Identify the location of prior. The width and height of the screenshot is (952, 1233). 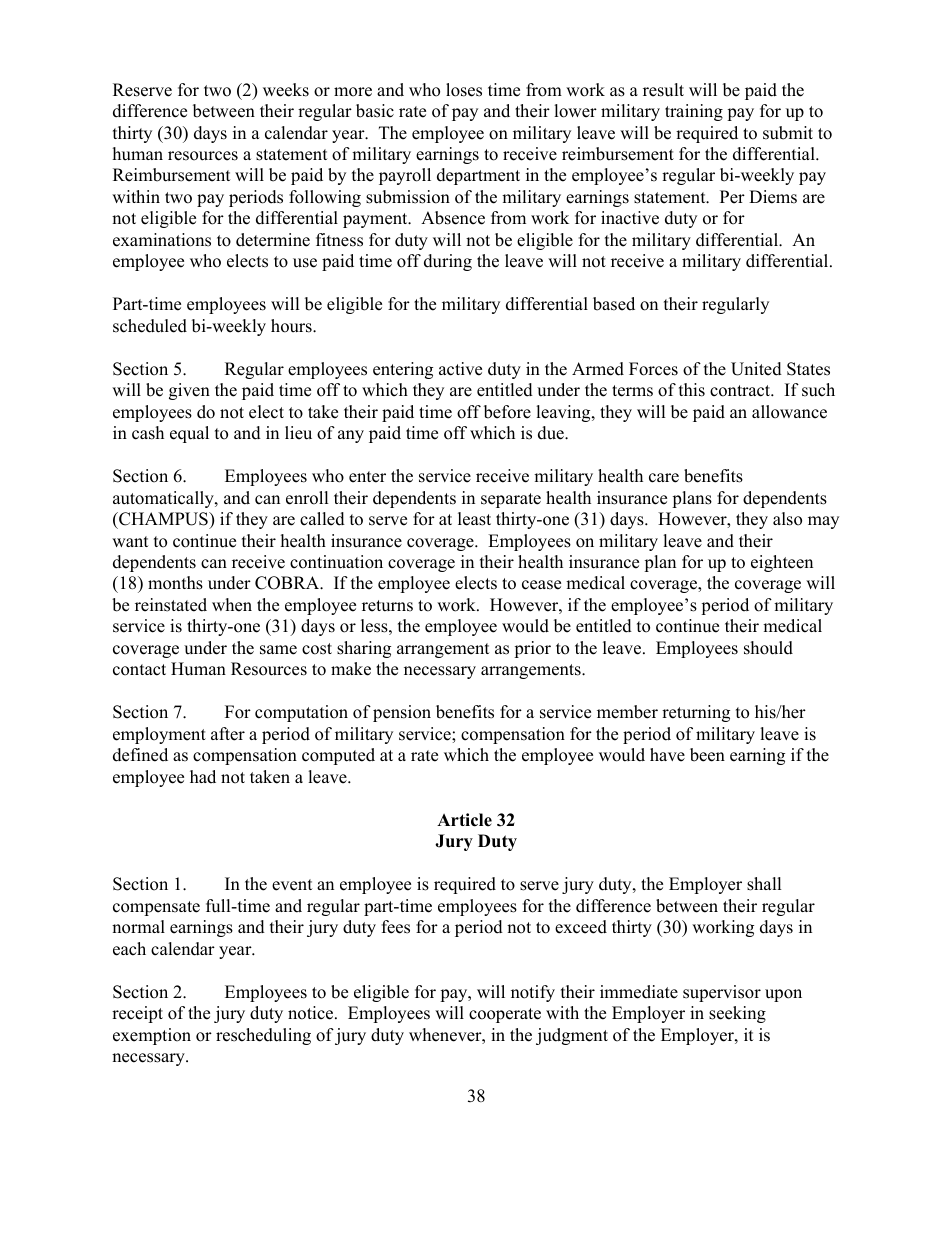
(532, 649).
